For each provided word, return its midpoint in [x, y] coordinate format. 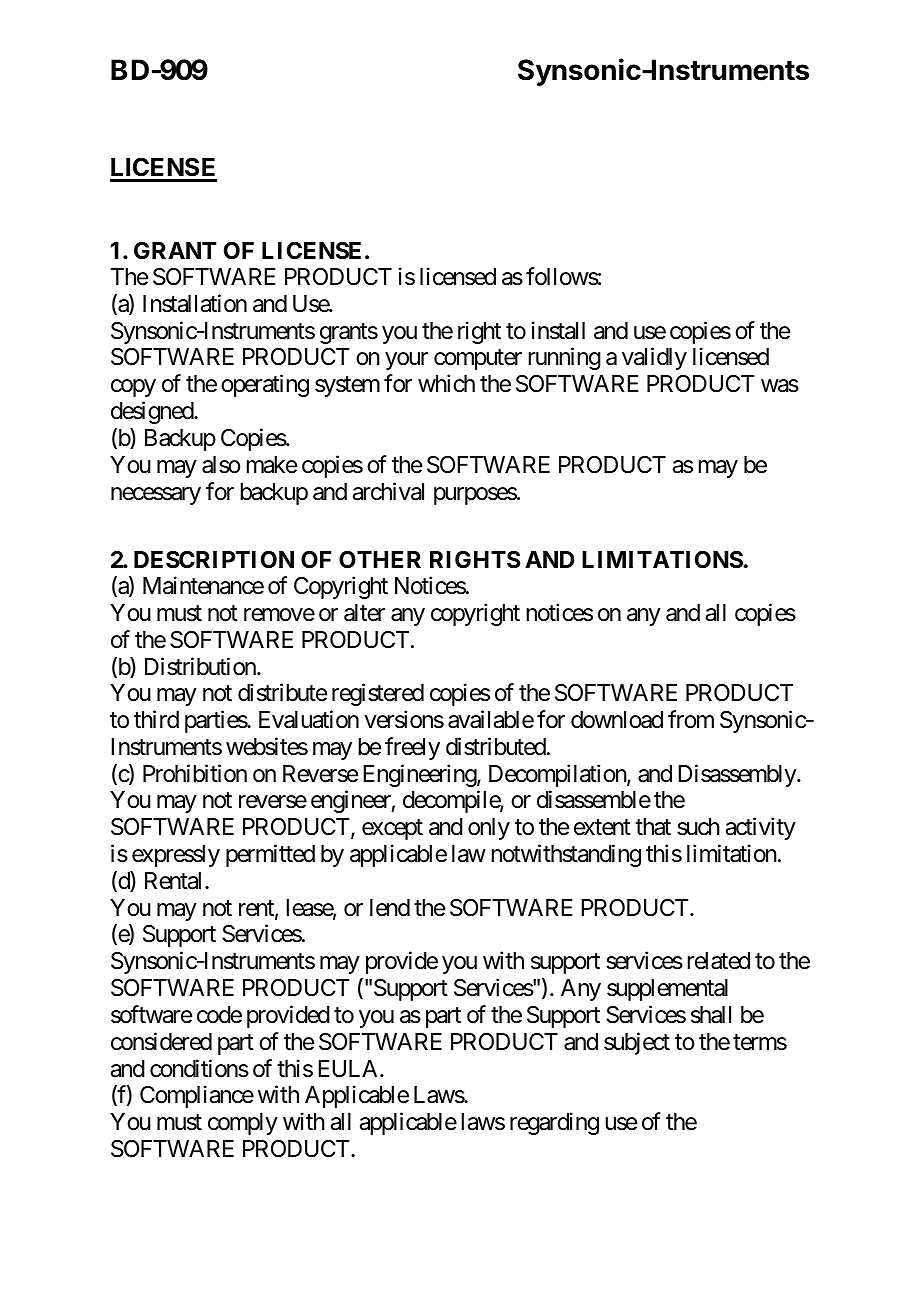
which [446, 383]
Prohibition [195, 773]
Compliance [197, 1096]
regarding [554, 1123]
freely [412, 748]
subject [637, 1043]
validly [654, 359]
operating [265, 385]
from [691, 719]
